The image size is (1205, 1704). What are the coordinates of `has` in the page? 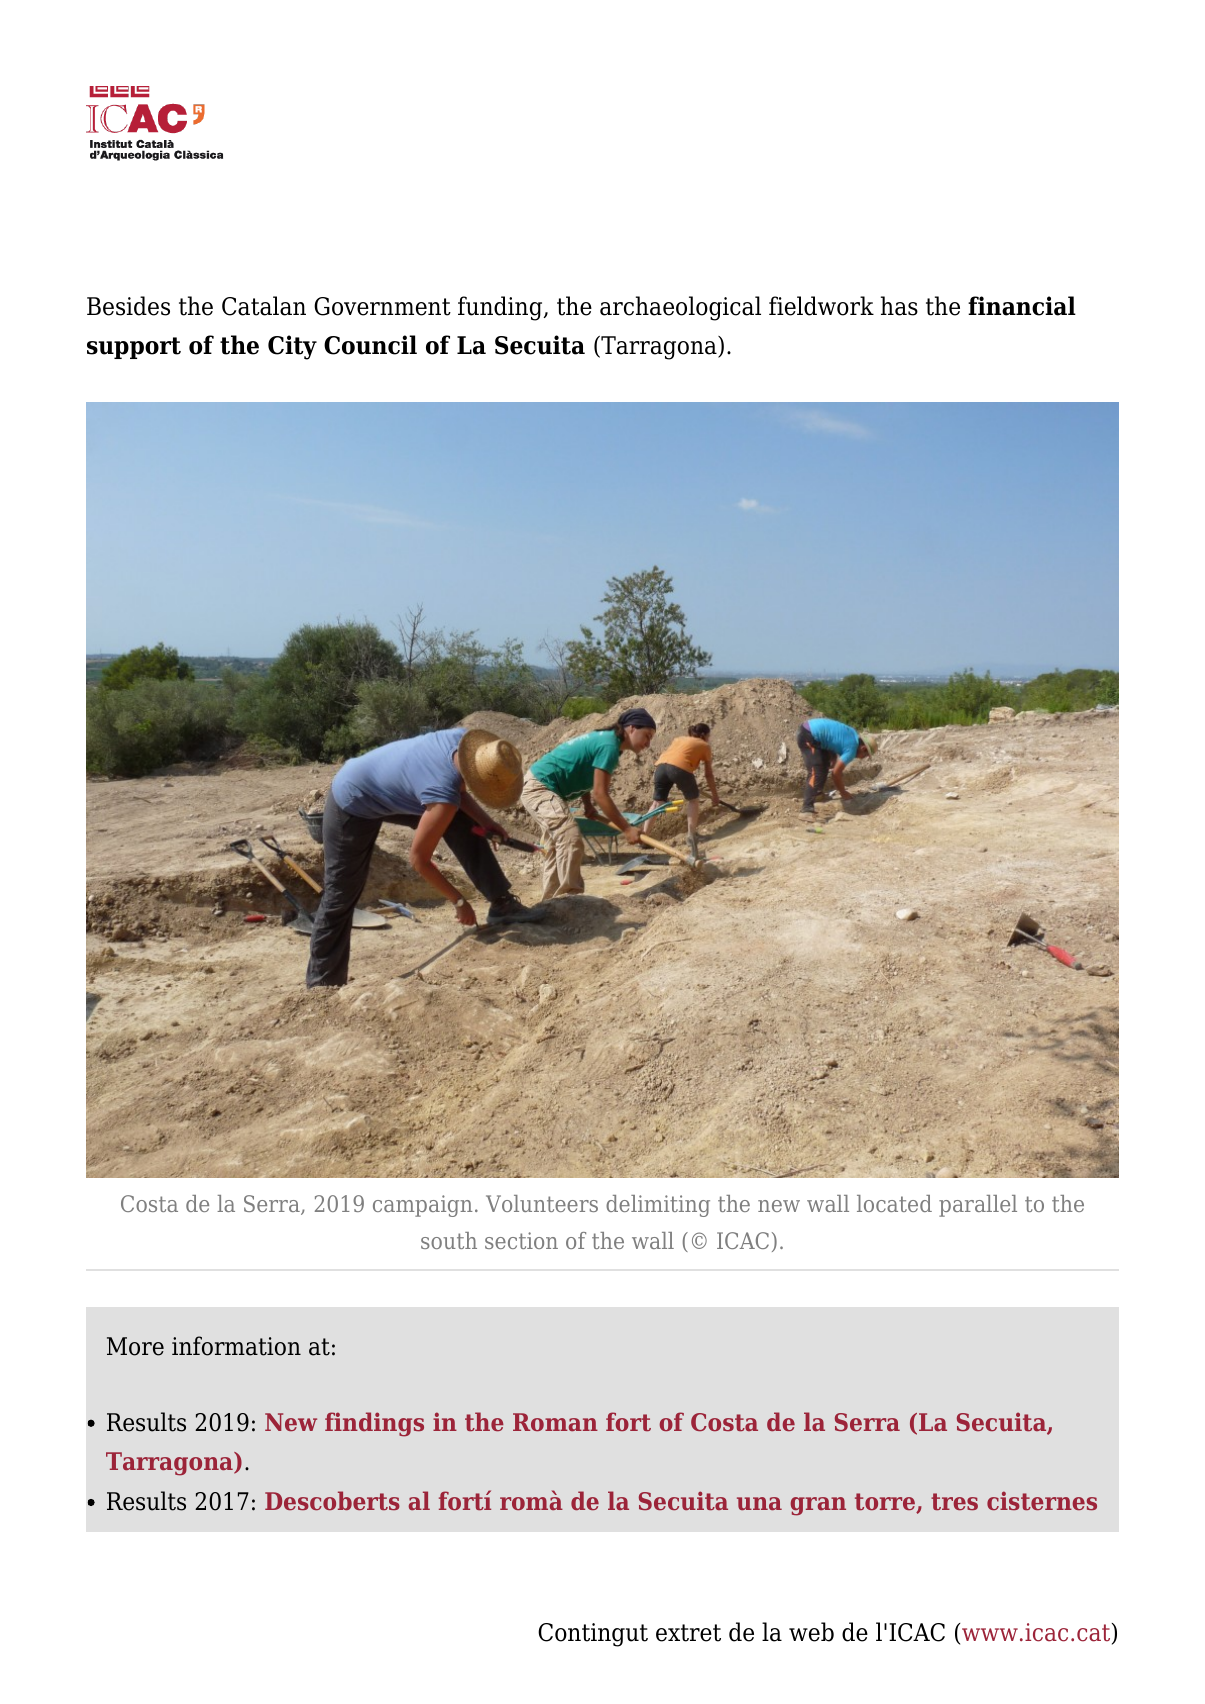 It's located at (899, 306).
